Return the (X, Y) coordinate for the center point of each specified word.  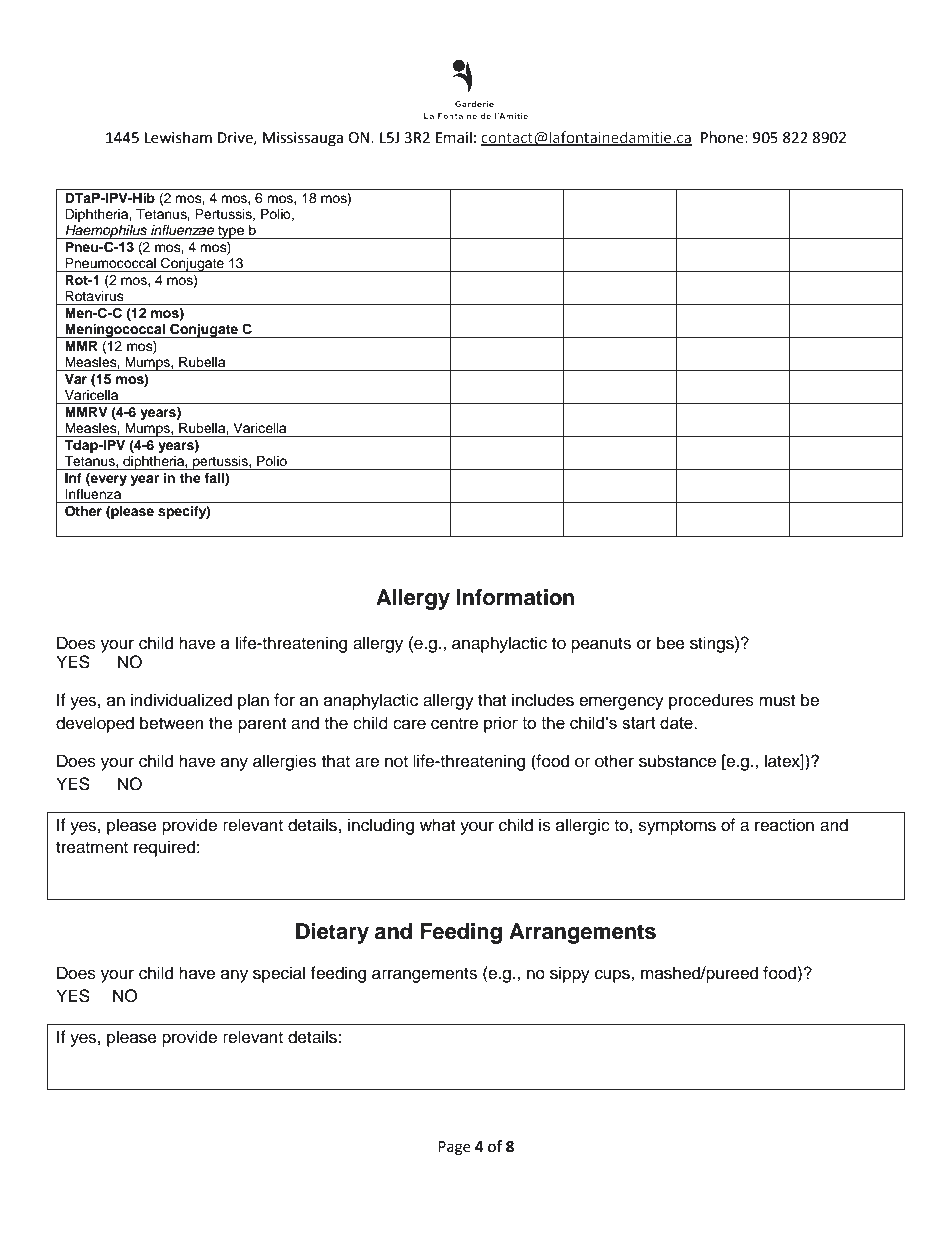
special (279, 974)
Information (515, 597)
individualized (181, 700)
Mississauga (303, 139)
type (231, 232)
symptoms (677, 827)
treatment (92, 848)
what (437, 824)
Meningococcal (115, 331)
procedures (711, 701)
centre (454, 724)
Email (454, 137)
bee (671, 643)
